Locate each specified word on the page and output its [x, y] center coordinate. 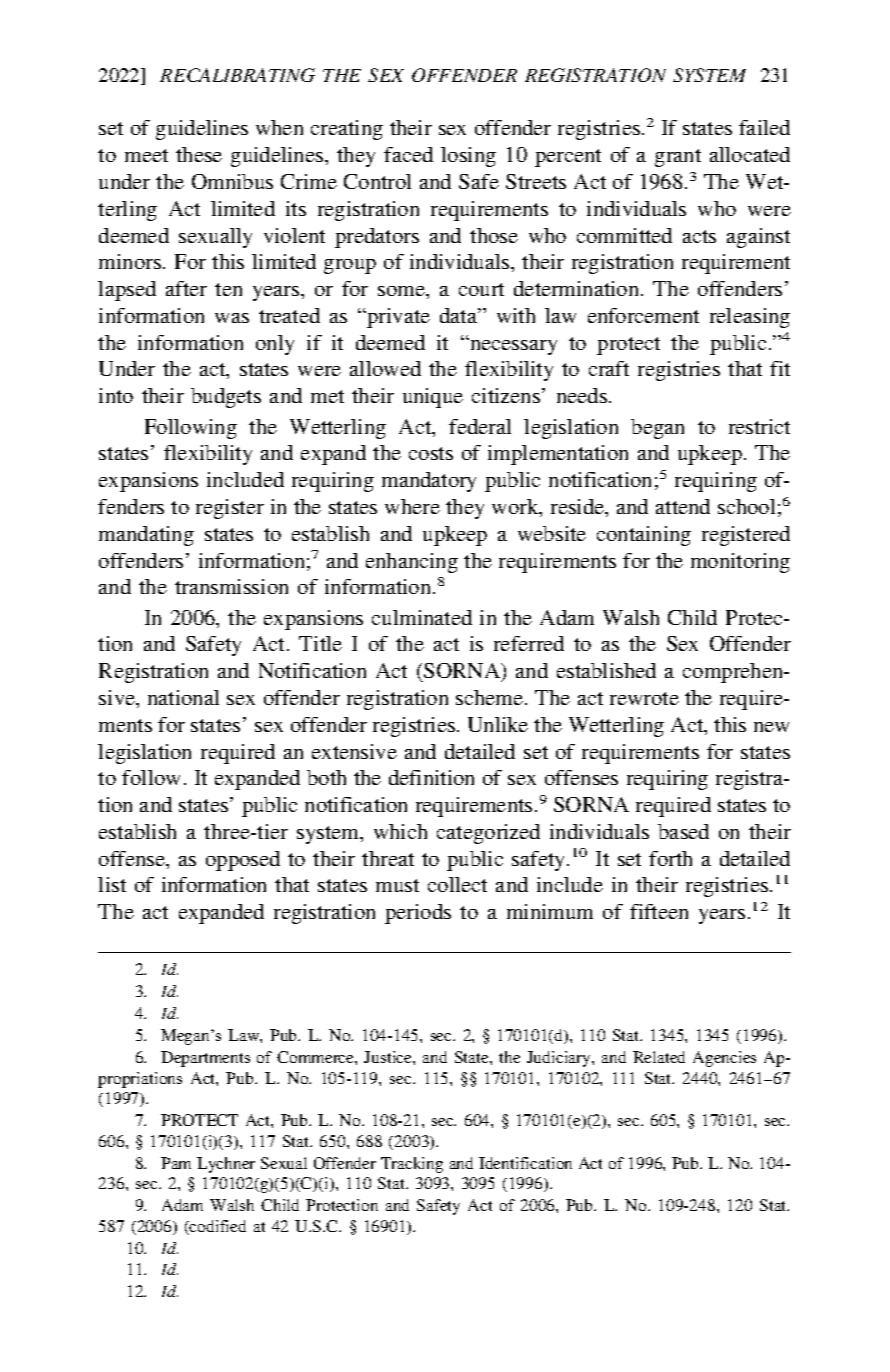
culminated [422, 617]
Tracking [412, 1165]
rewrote [644, 698]
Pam [176, 1163]
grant [678, 158]
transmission [231, 586]
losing [468, 157]
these [199, 154]
